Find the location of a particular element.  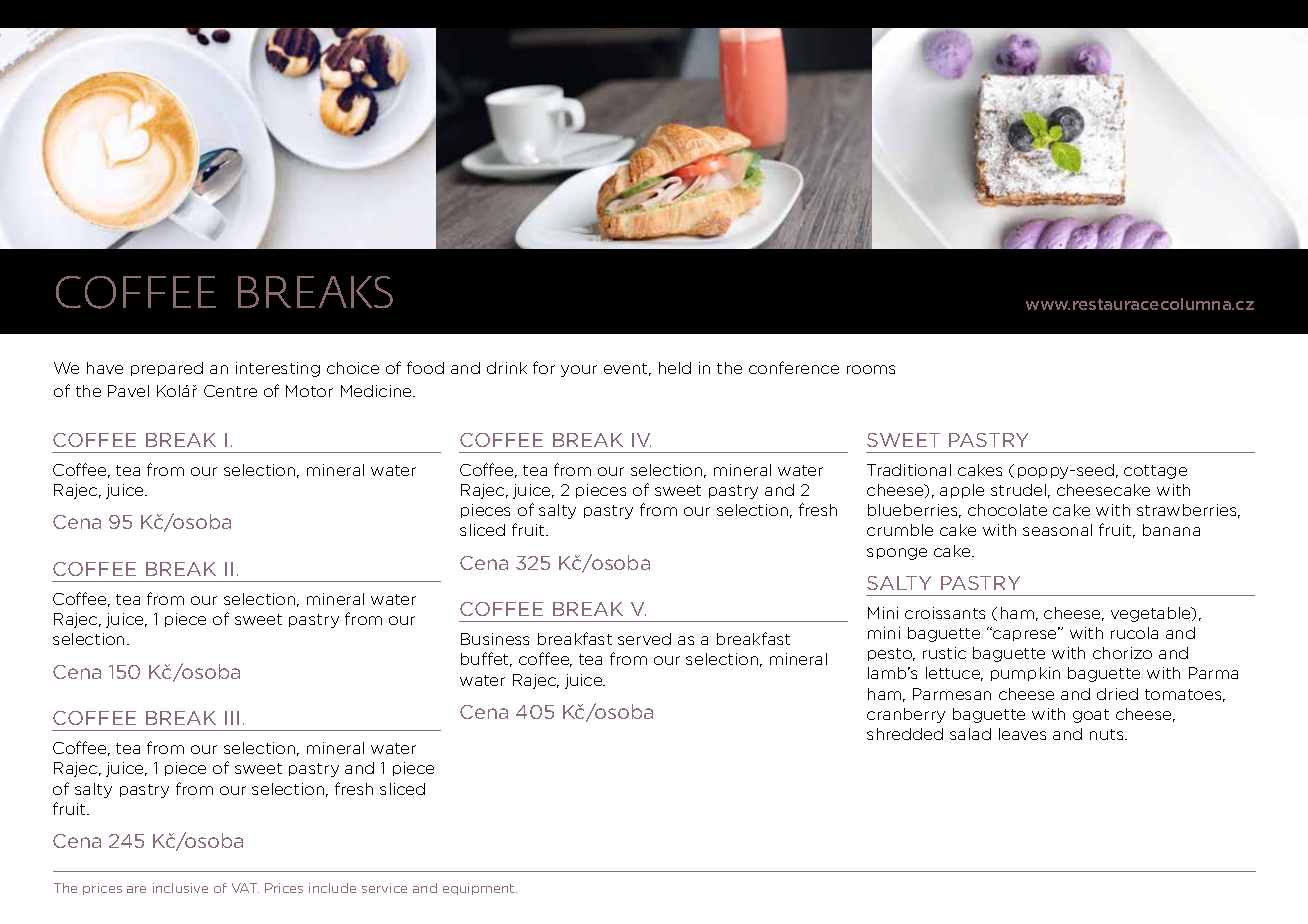

rooms is located at coordinates (871, 369).
